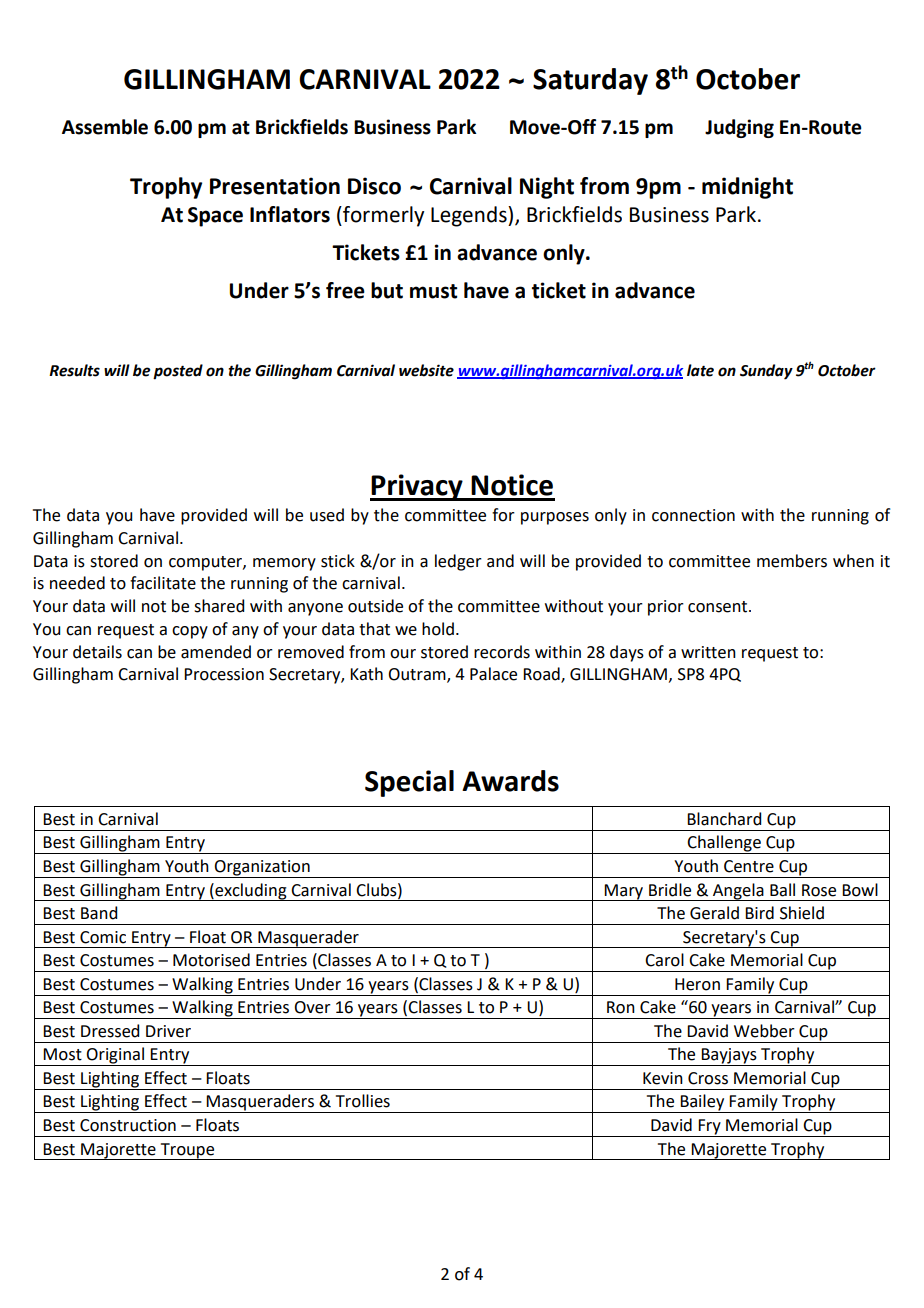 The image size is (924, 1308). What do you see at coordinates (262, 869) in the screenshot?
I see `Organization` at bounding box center [262, 869].
